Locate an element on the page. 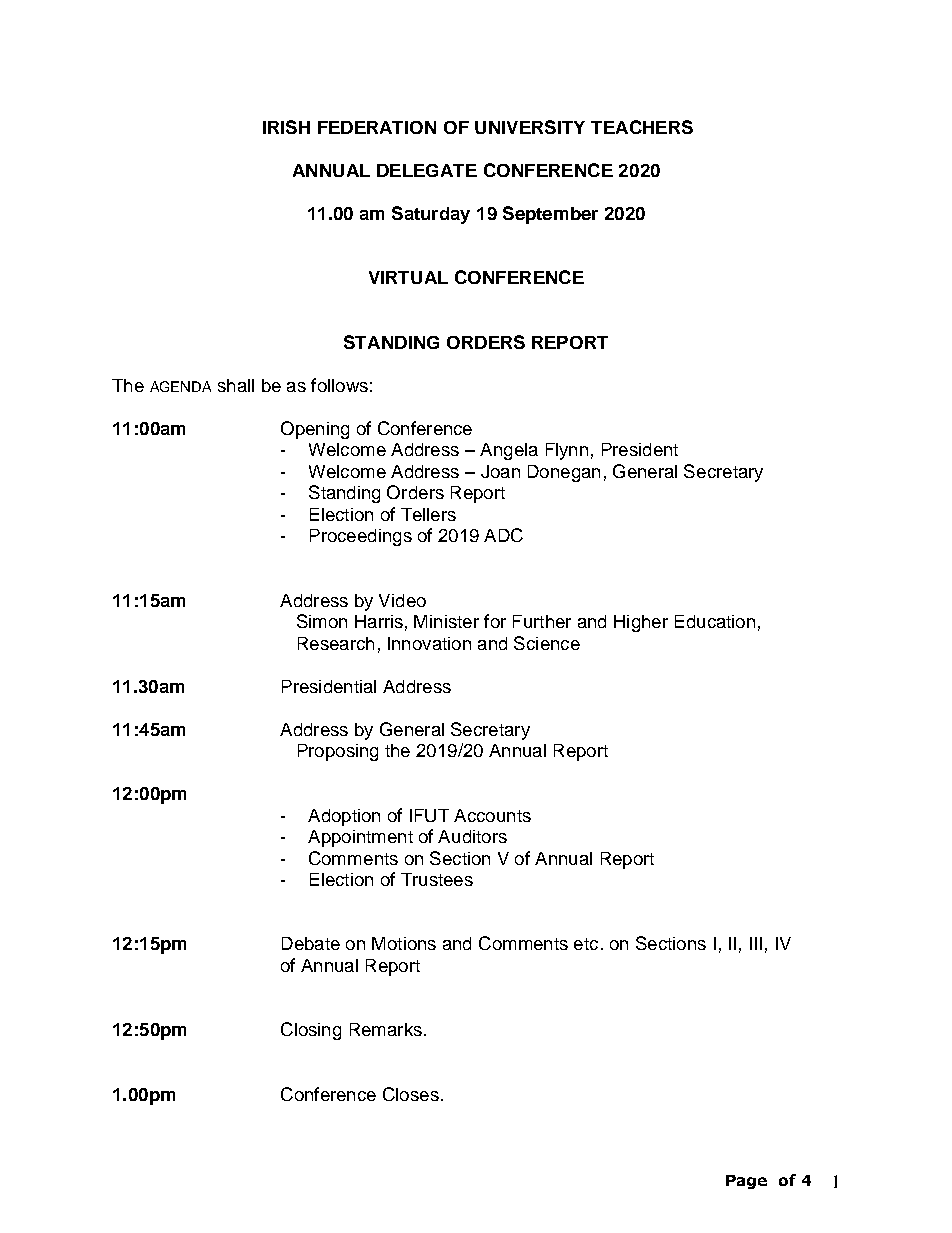 The height and width of the document is (1233, 952). shall is located at coordinates (236, 385).
